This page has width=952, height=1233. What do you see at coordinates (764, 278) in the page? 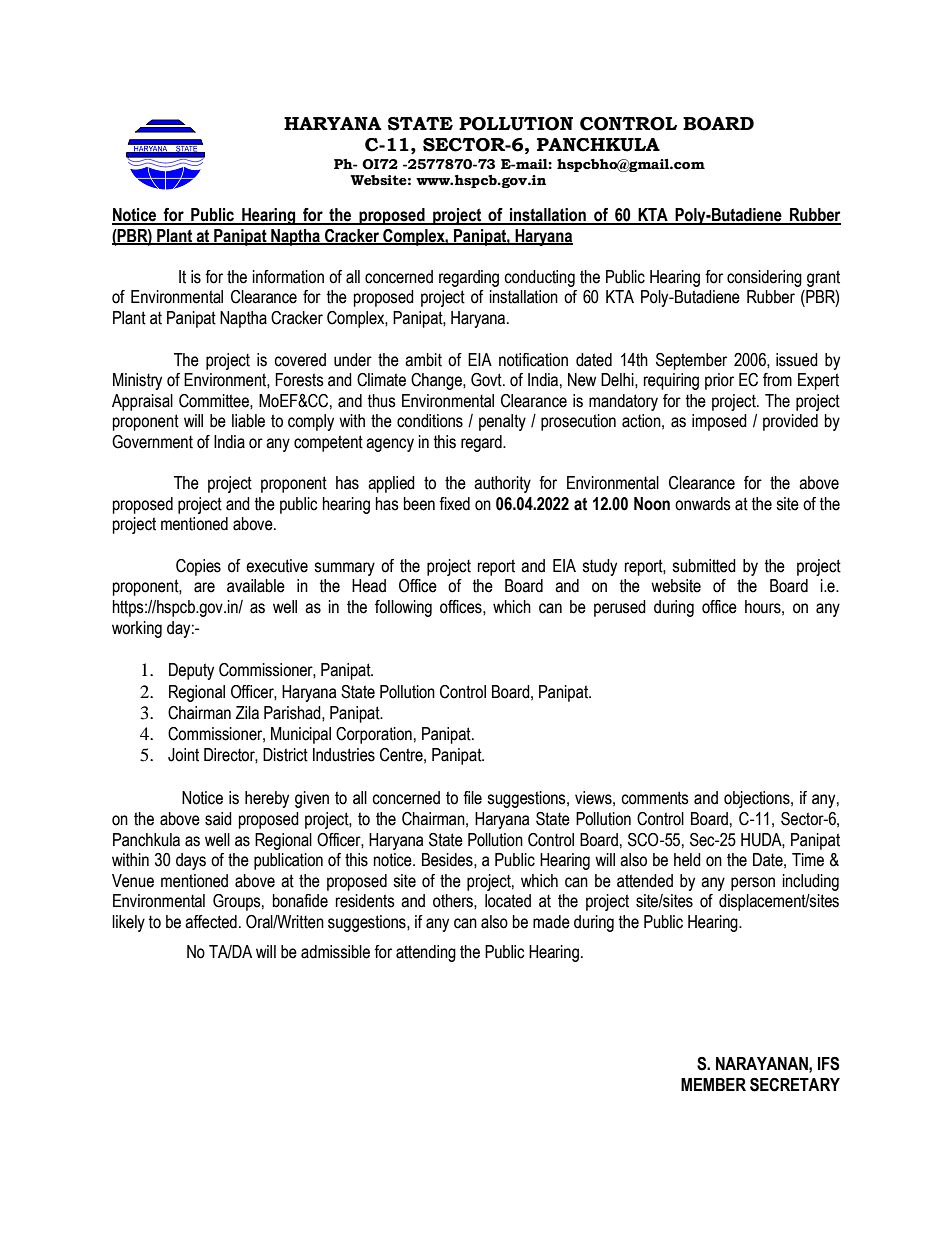
I see `considering` at bounding box center [764, 278].
